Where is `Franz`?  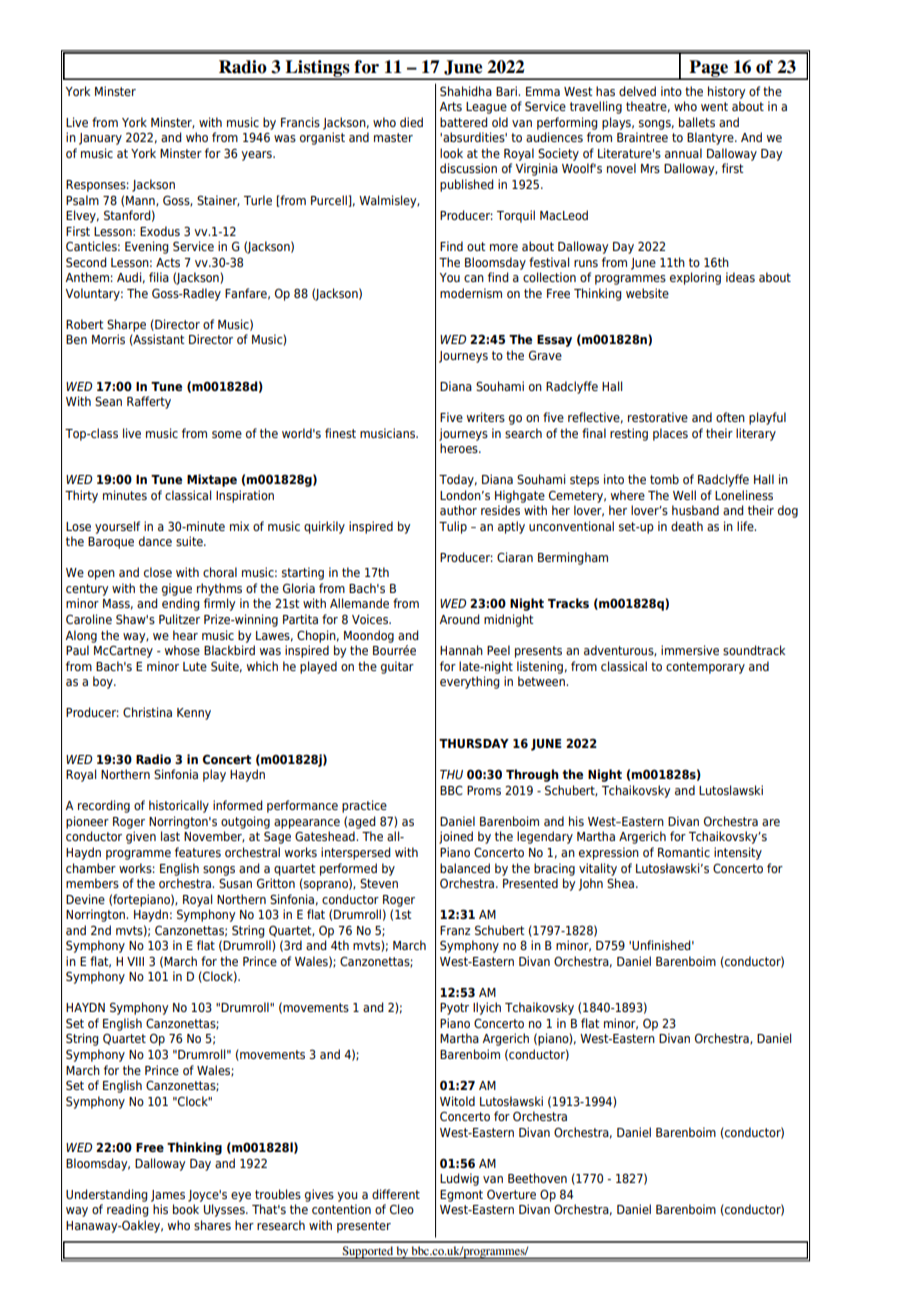 Franz is located at coordinates (455, 930).
